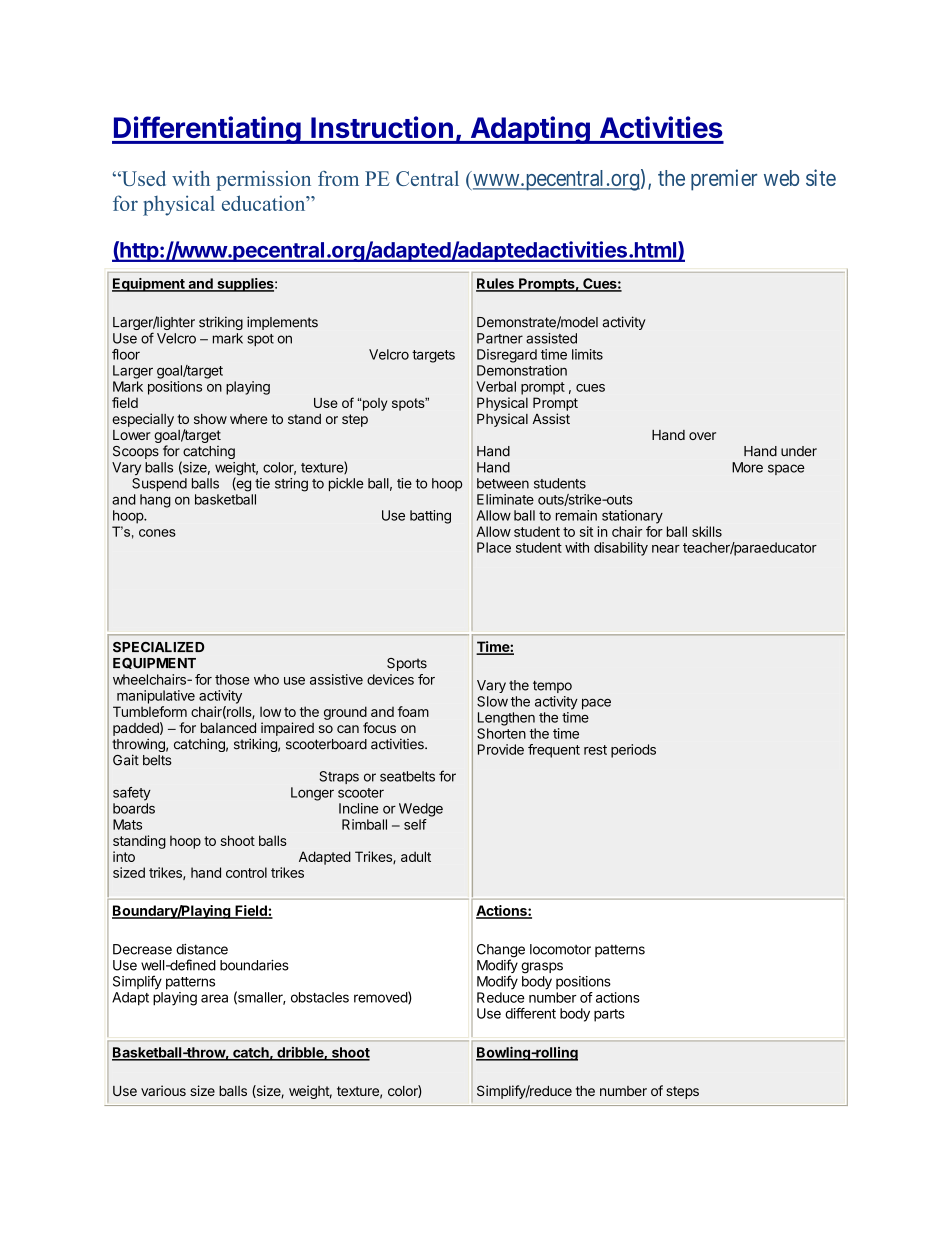 The width and height of the image is (952, 1233). What do you see at coordinates (724, 180) in the image?
I see `premier` at bounding box center [724, 180].
